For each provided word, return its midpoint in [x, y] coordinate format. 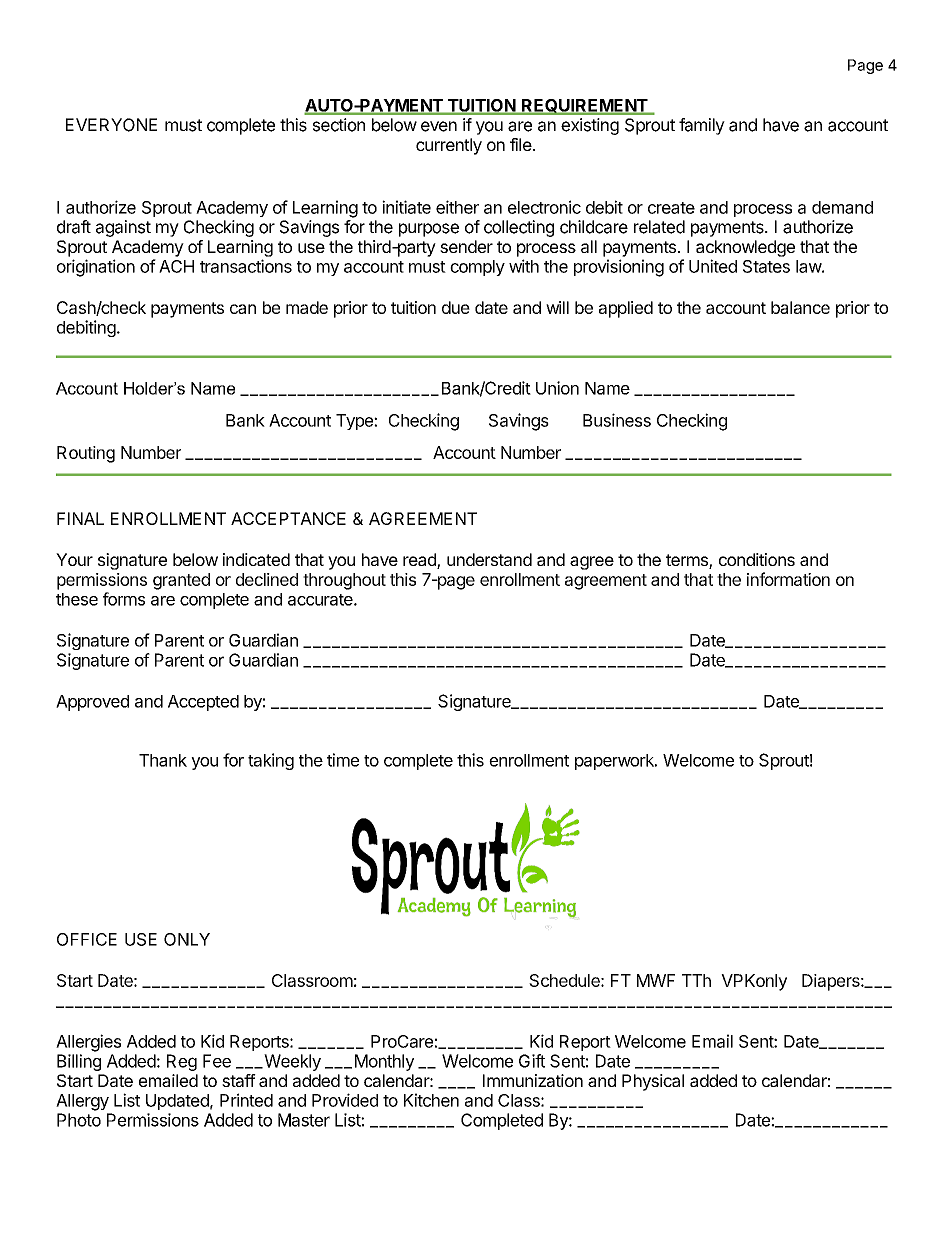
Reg [182, 1062]
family [702, 126]
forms [124, 599]
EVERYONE [111, 125]
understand [489, 559]
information [788, 579]
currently [449, 146]
